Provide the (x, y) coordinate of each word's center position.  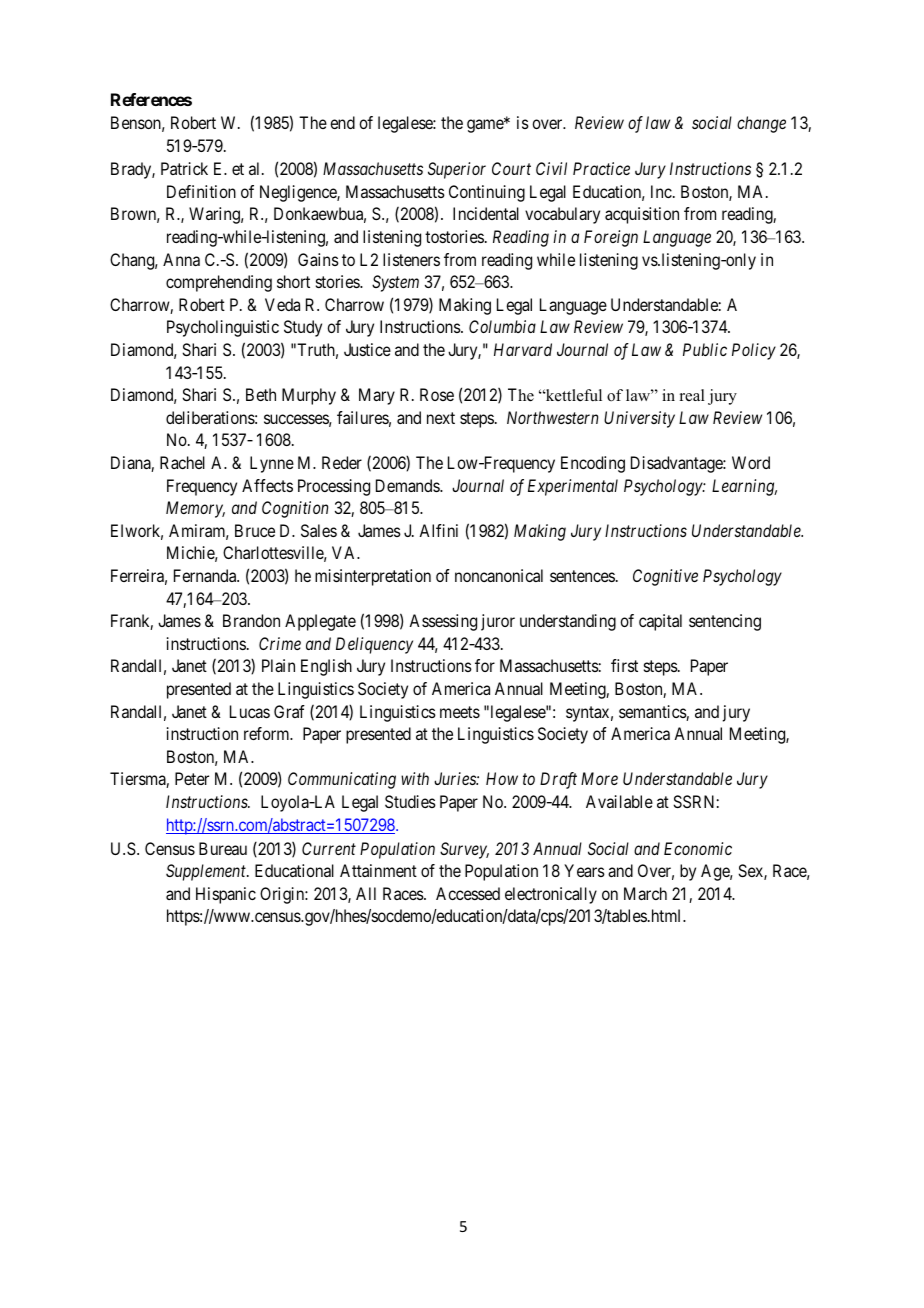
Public (705, 349)
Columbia (502, 326)
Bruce (255, 530)
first (624, 665)
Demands (408, 485)
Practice (601, 168)
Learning (744, 487)
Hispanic (226, 895)
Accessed (468, 893)
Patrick (184, 168)
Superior (457, 170)
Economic (698, 848)
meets (460, 712)
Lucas (250, 711)
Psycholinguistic (223, 328)
